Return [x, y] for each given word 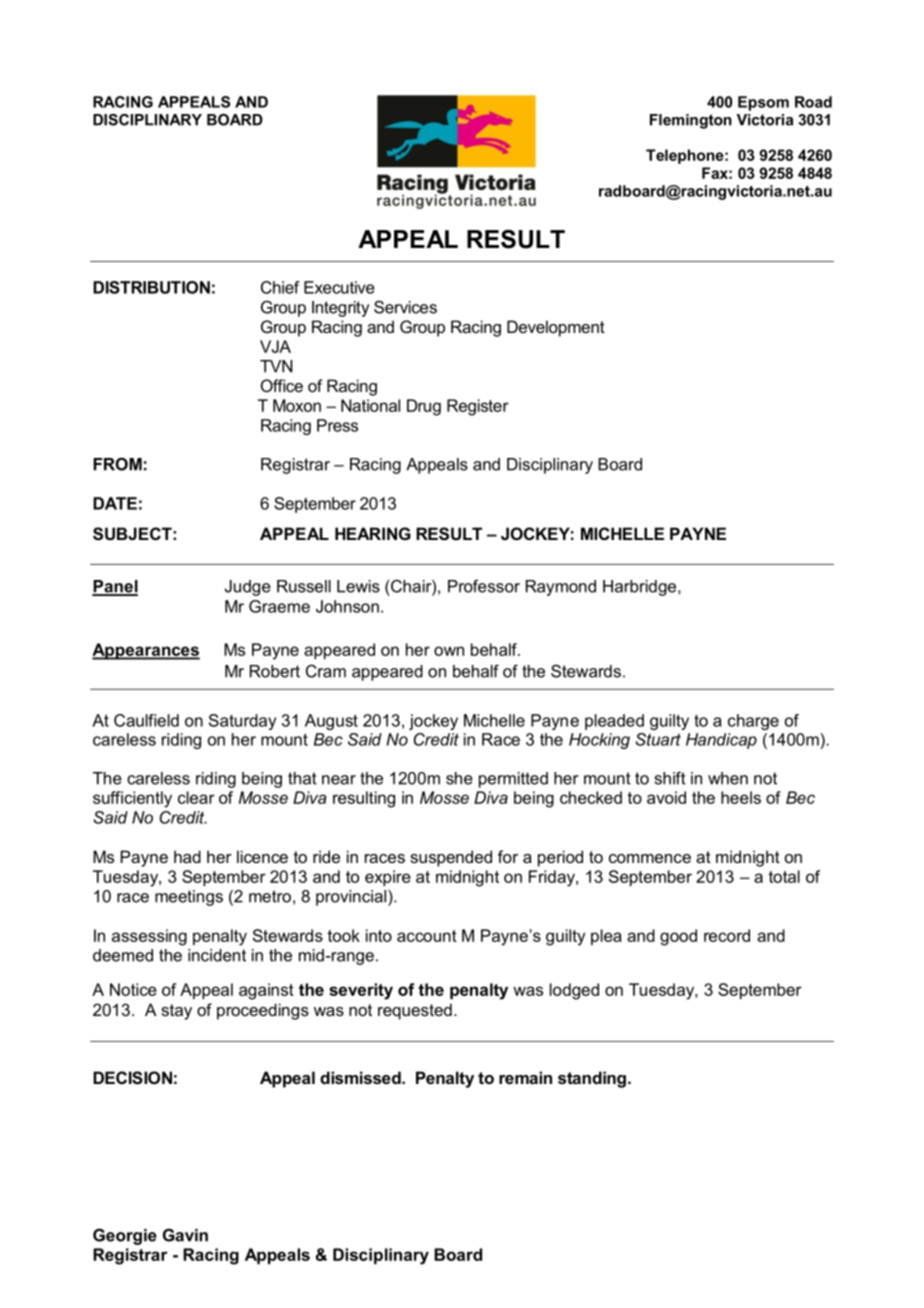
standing [592, 1079]
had [187, 856]
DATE [115, 503]
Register [478, 407]
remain [525, 1077]
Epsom [763, 103]
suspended [451, 858]
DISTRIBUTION [151, 287]
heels [741, 797]
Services [405, 307]
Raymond [561, 588]
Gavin [185, 1235]
